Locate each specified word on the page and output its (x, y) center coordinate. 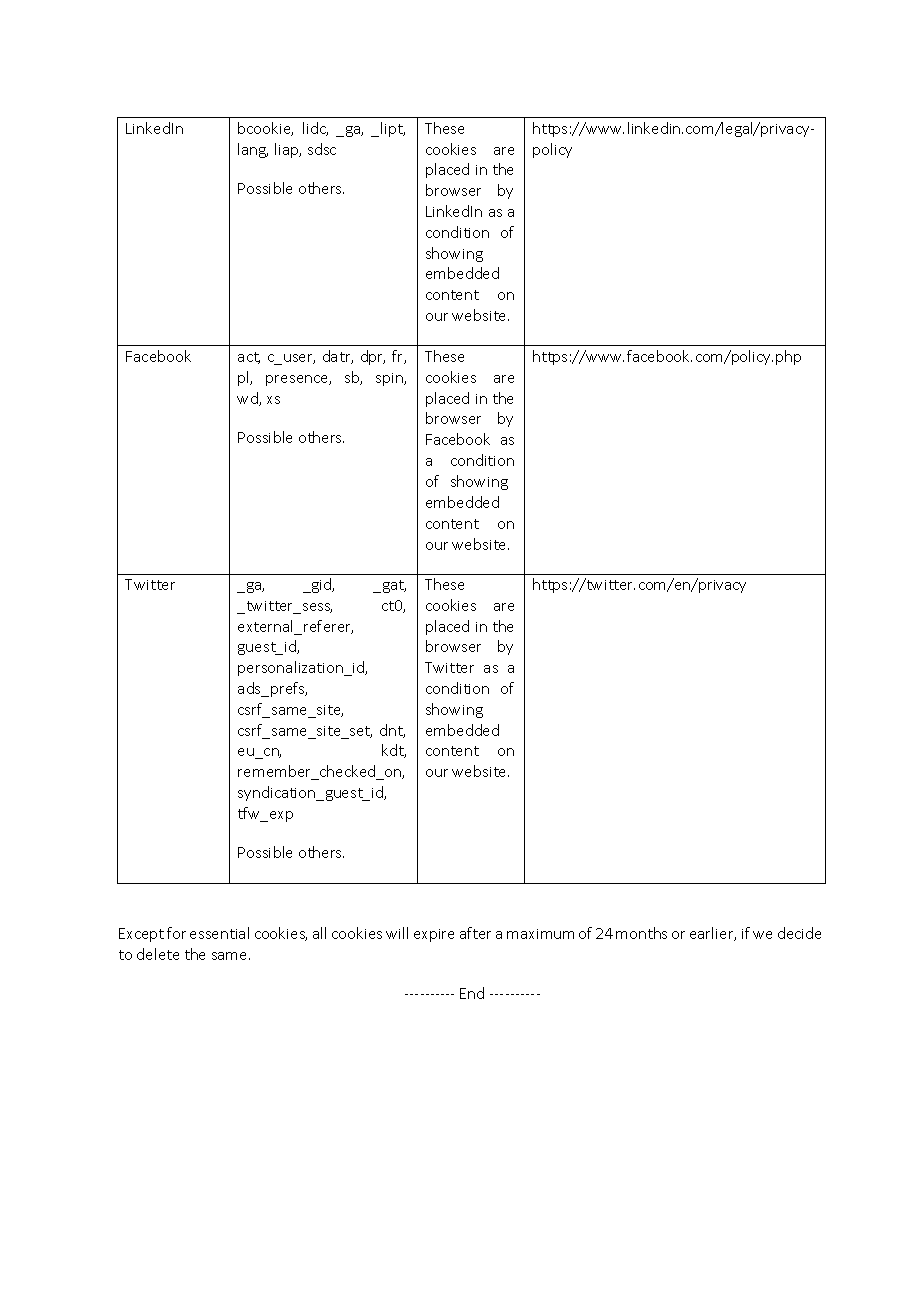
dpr (373, 357)
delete (158, 954)
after (475, 933)
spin (390, 379)
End (472, 993)
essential (219, 933)
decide (799, 933)
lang (253, 150)
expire (434, 935)
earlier (713, 934)
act (249, 358)
